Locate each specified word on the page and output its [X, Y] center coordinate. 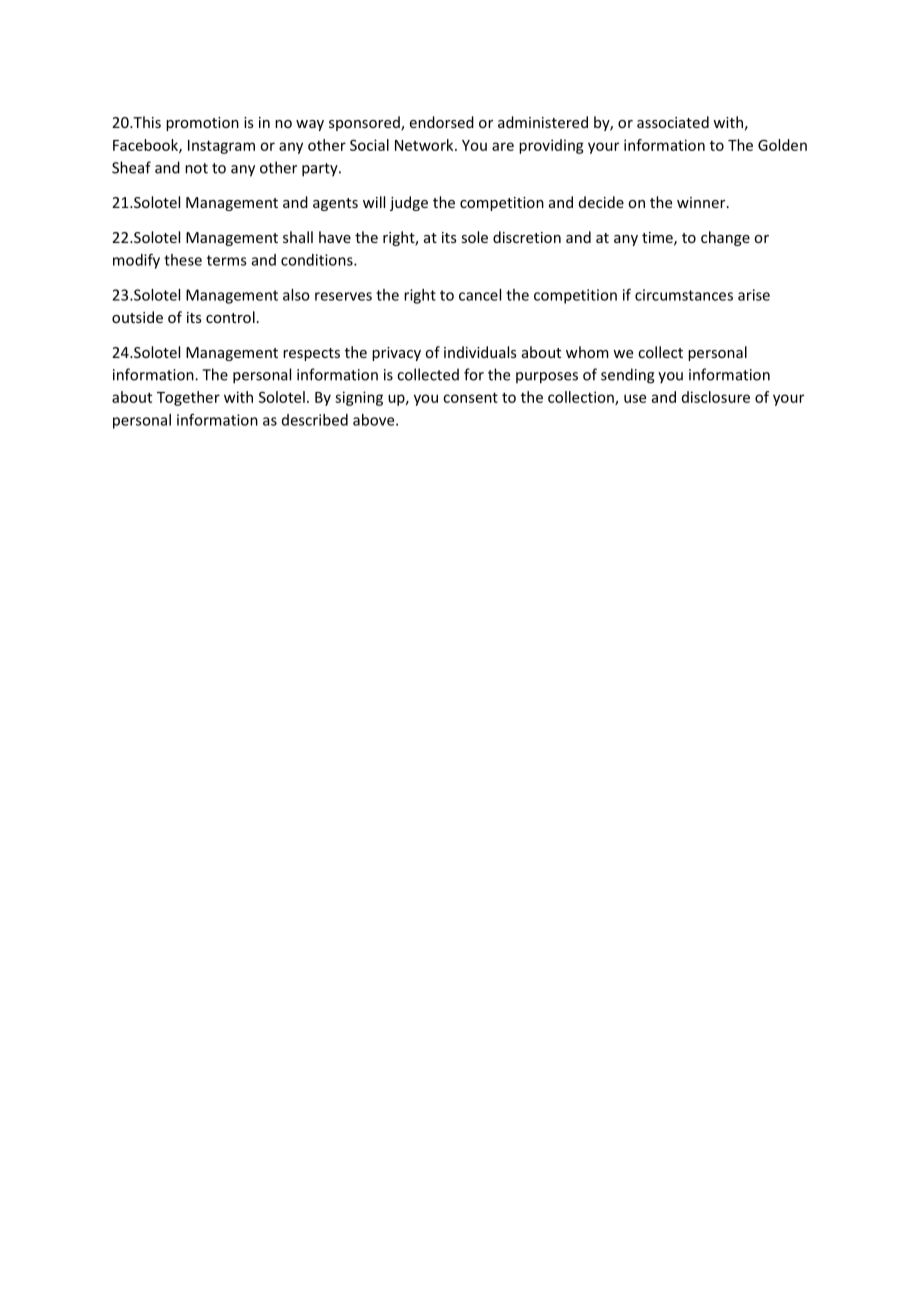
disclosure [716, 397]
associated [673, 122]
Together [188, 398]
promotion [202, 124]
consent [470, 397]
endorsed [442, 122]
